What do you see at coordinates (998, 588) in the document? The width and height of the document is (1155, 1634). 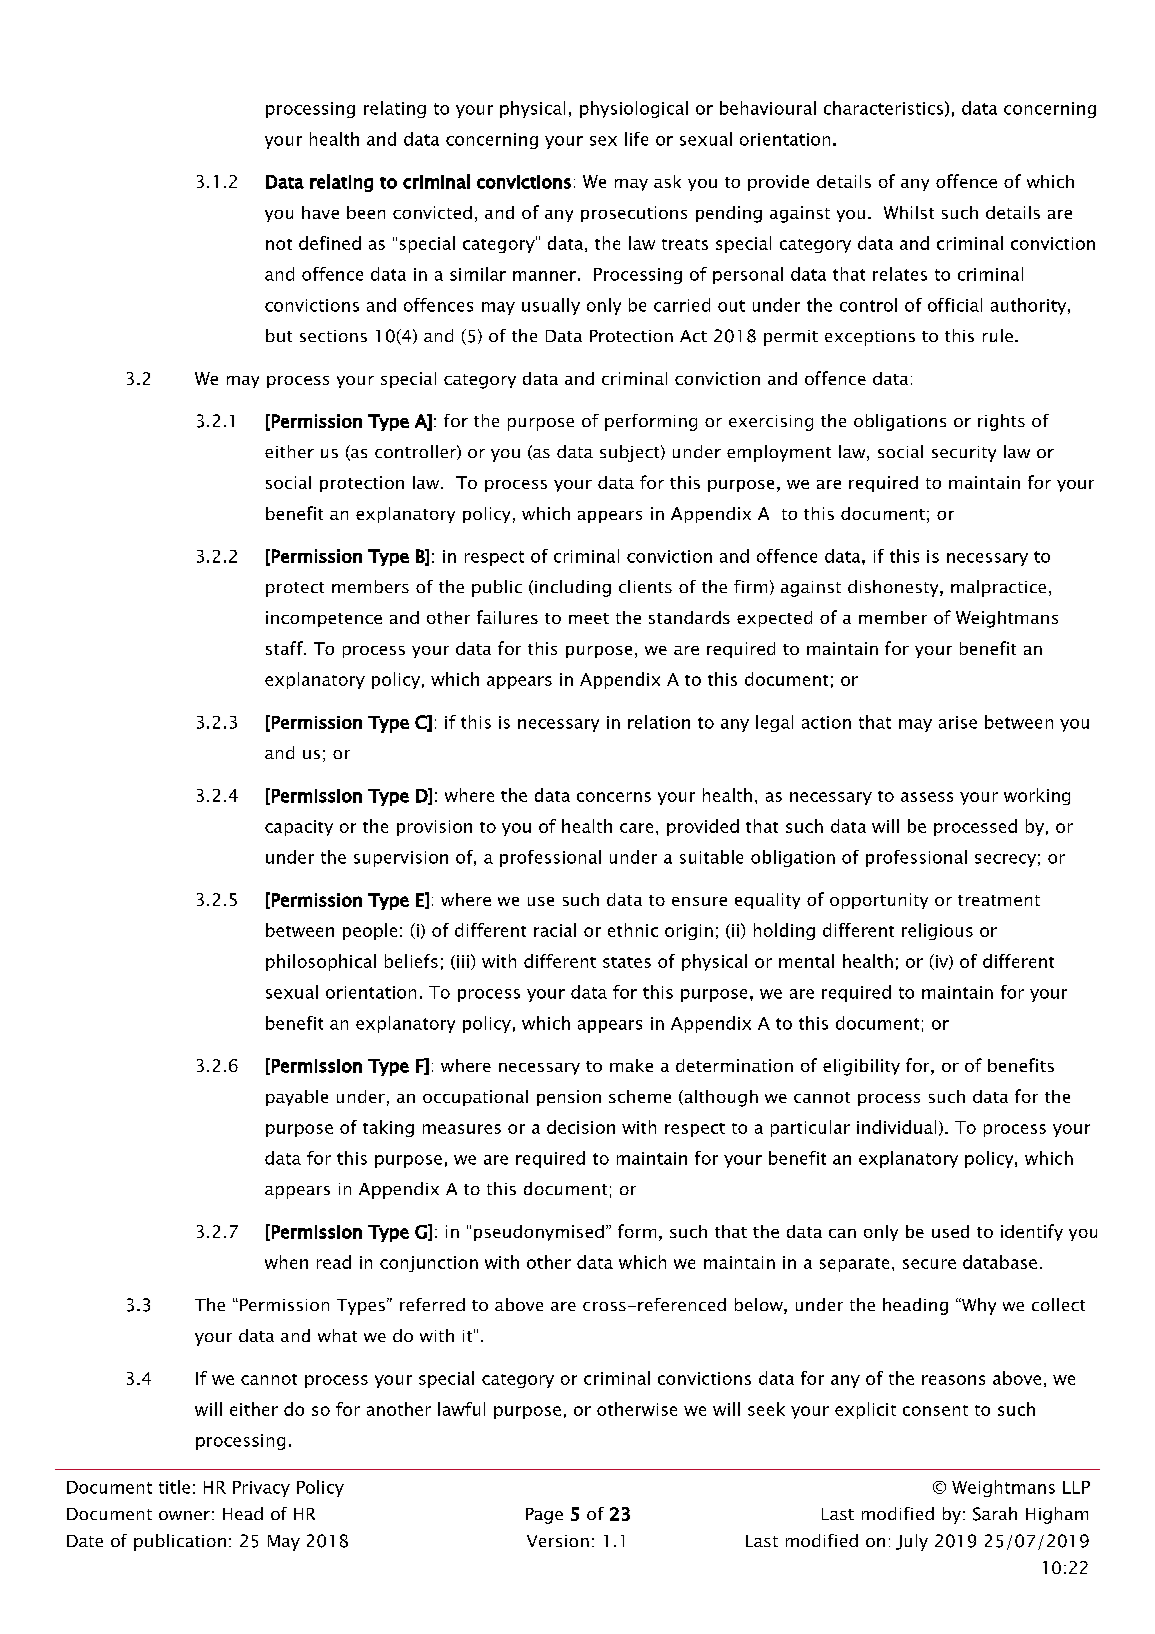 I see `malpractice` at bounding box center [998, 588].
